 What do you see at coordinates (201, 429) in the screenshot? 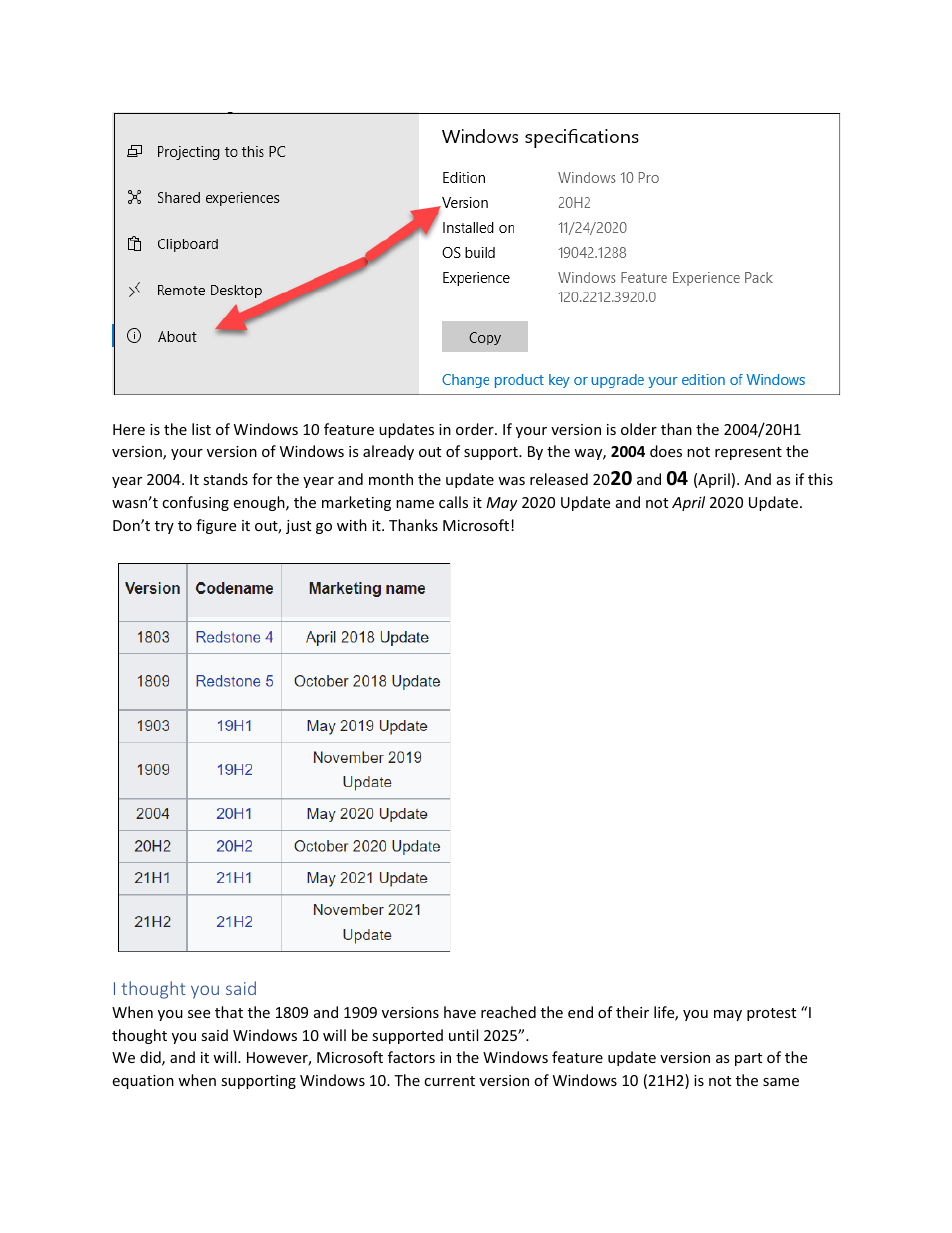
I see `list` at bounding box center [201, 429].
